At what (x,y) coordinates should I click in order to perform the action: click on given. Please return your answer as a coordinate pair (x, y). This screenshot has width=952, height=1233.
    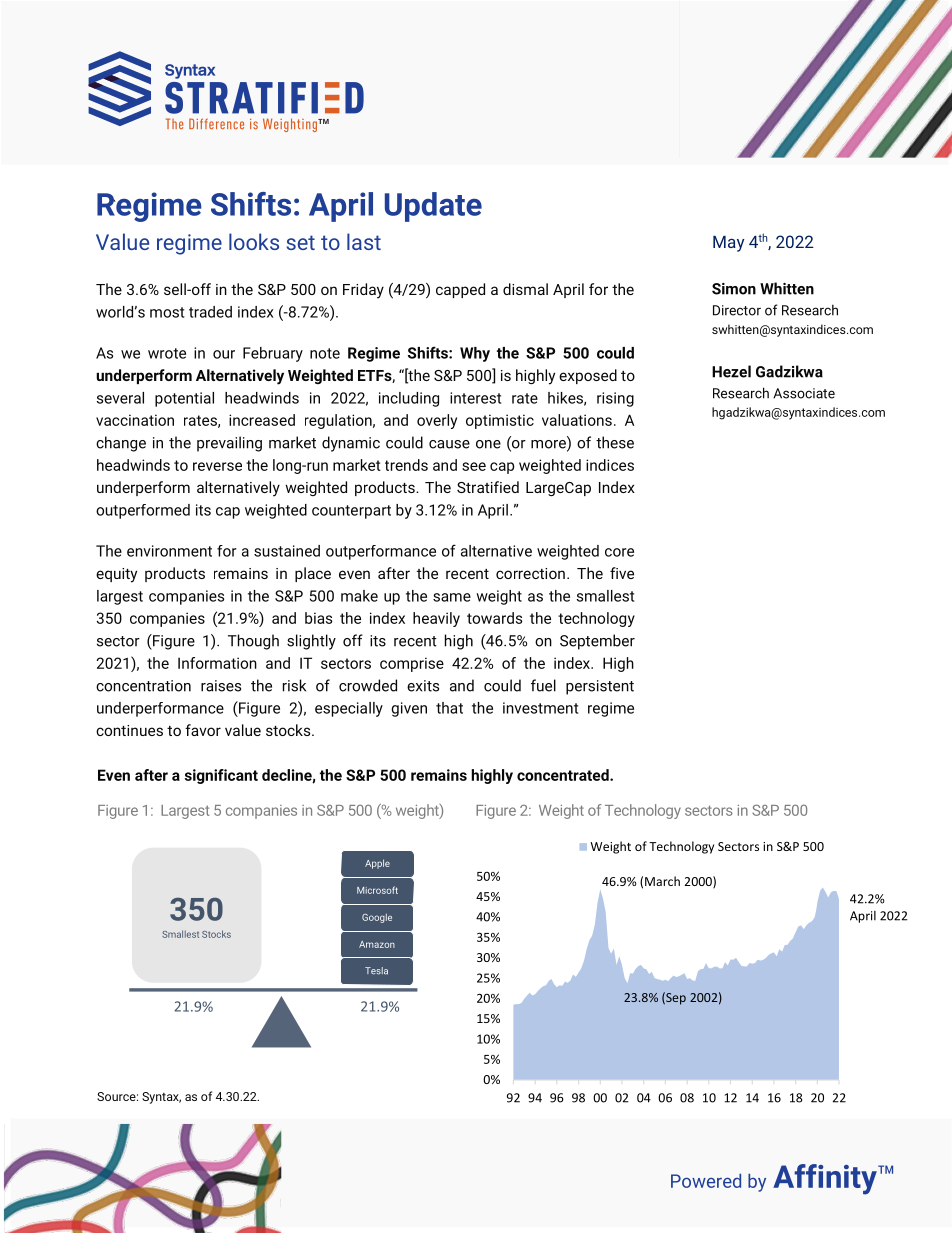
    Looking at the image, I should click on (409, 709).
